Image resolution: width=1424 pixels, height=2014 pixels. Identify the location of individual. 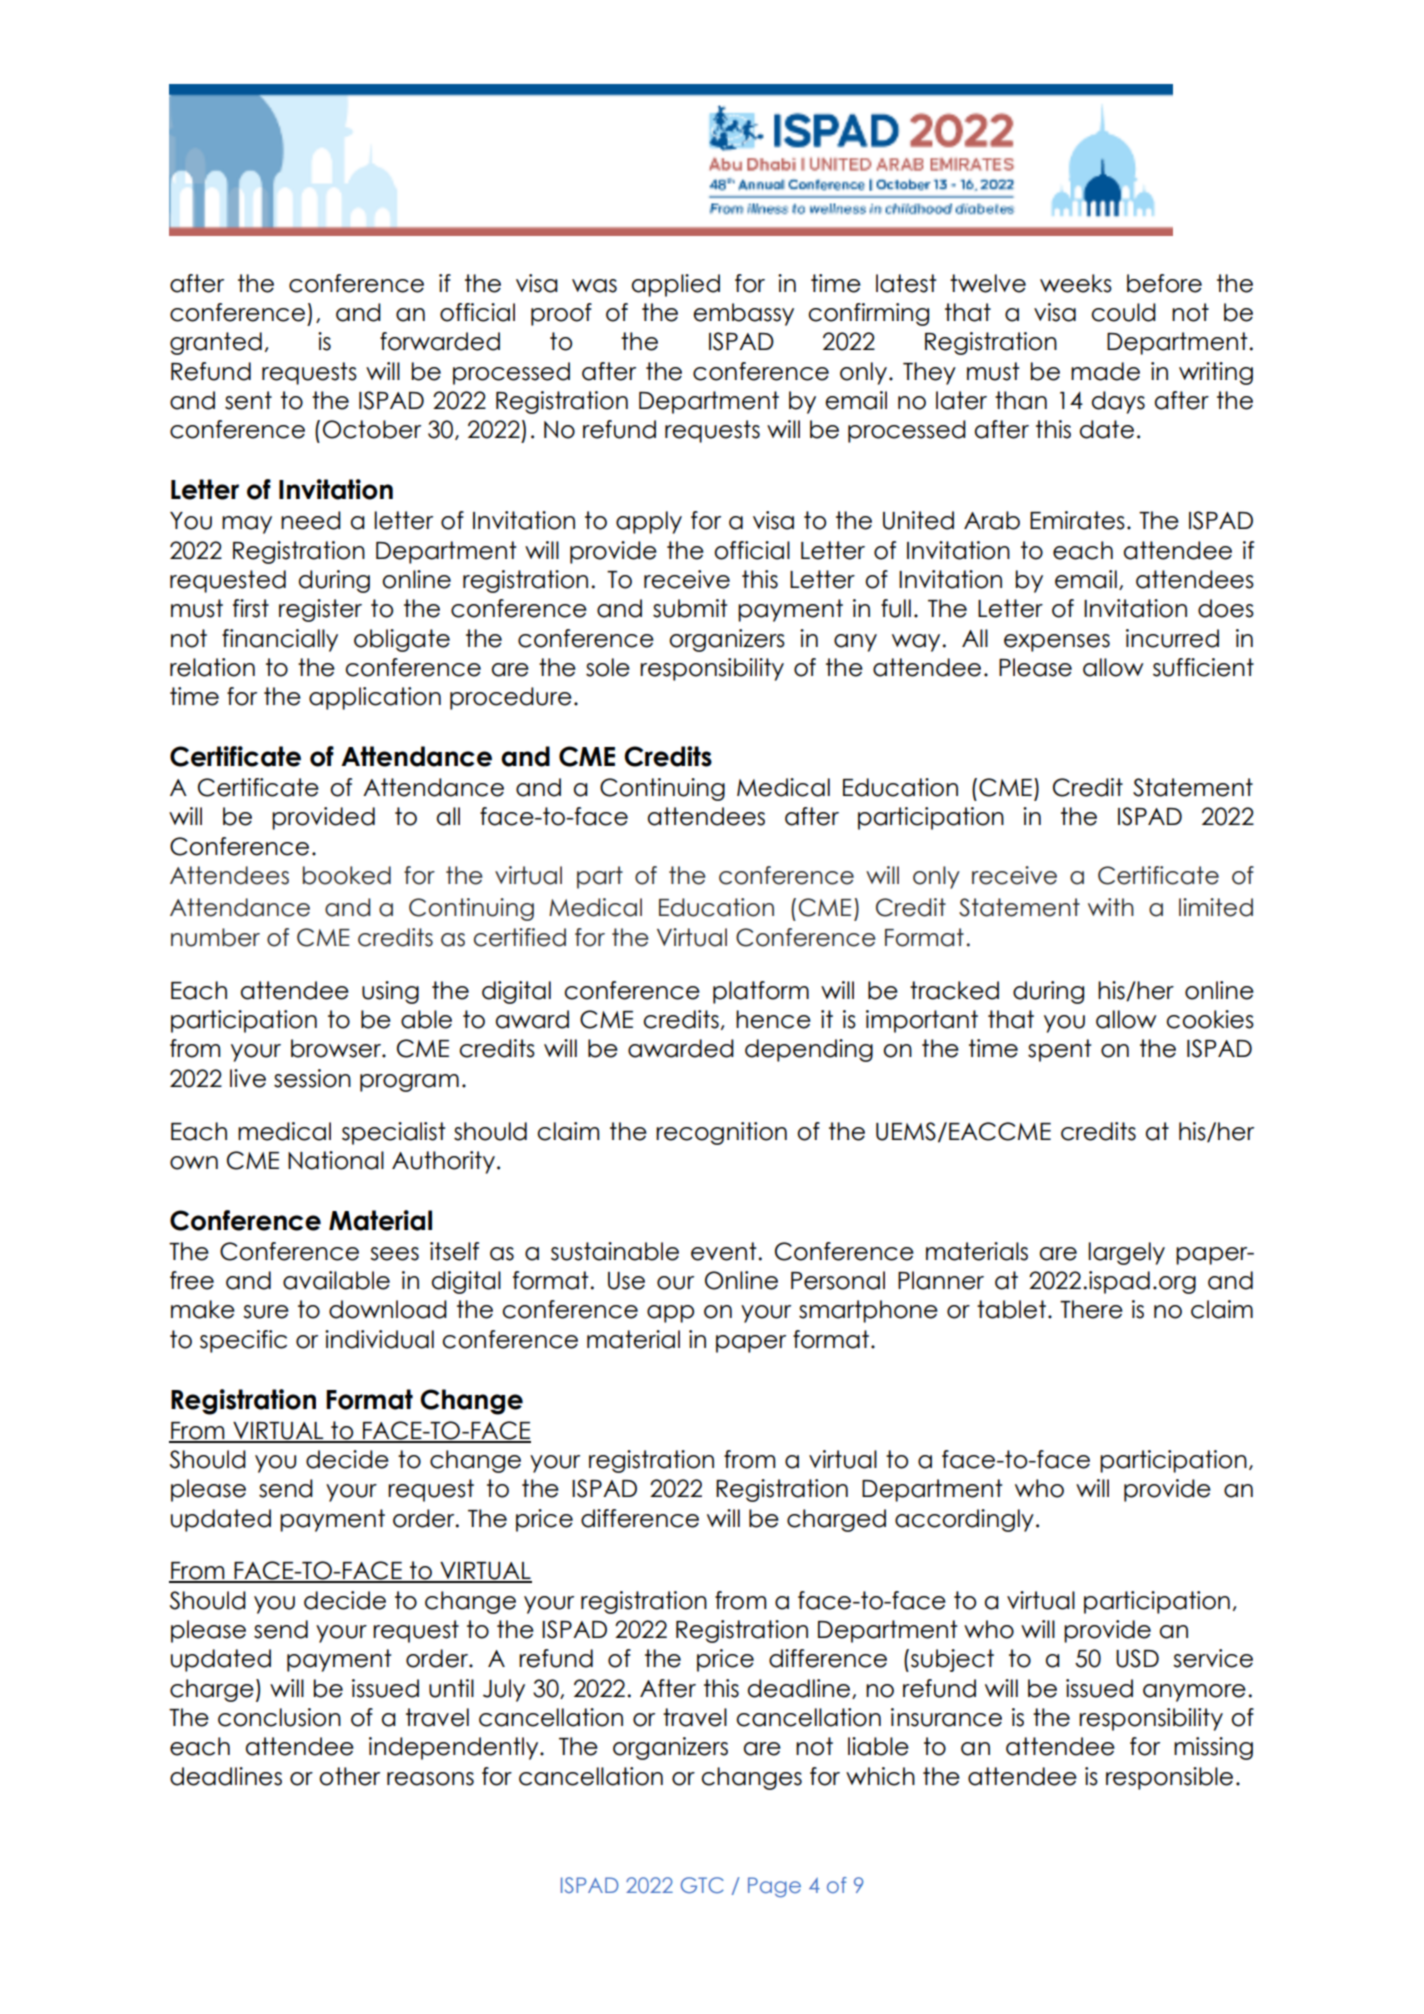
(379, 1339).
